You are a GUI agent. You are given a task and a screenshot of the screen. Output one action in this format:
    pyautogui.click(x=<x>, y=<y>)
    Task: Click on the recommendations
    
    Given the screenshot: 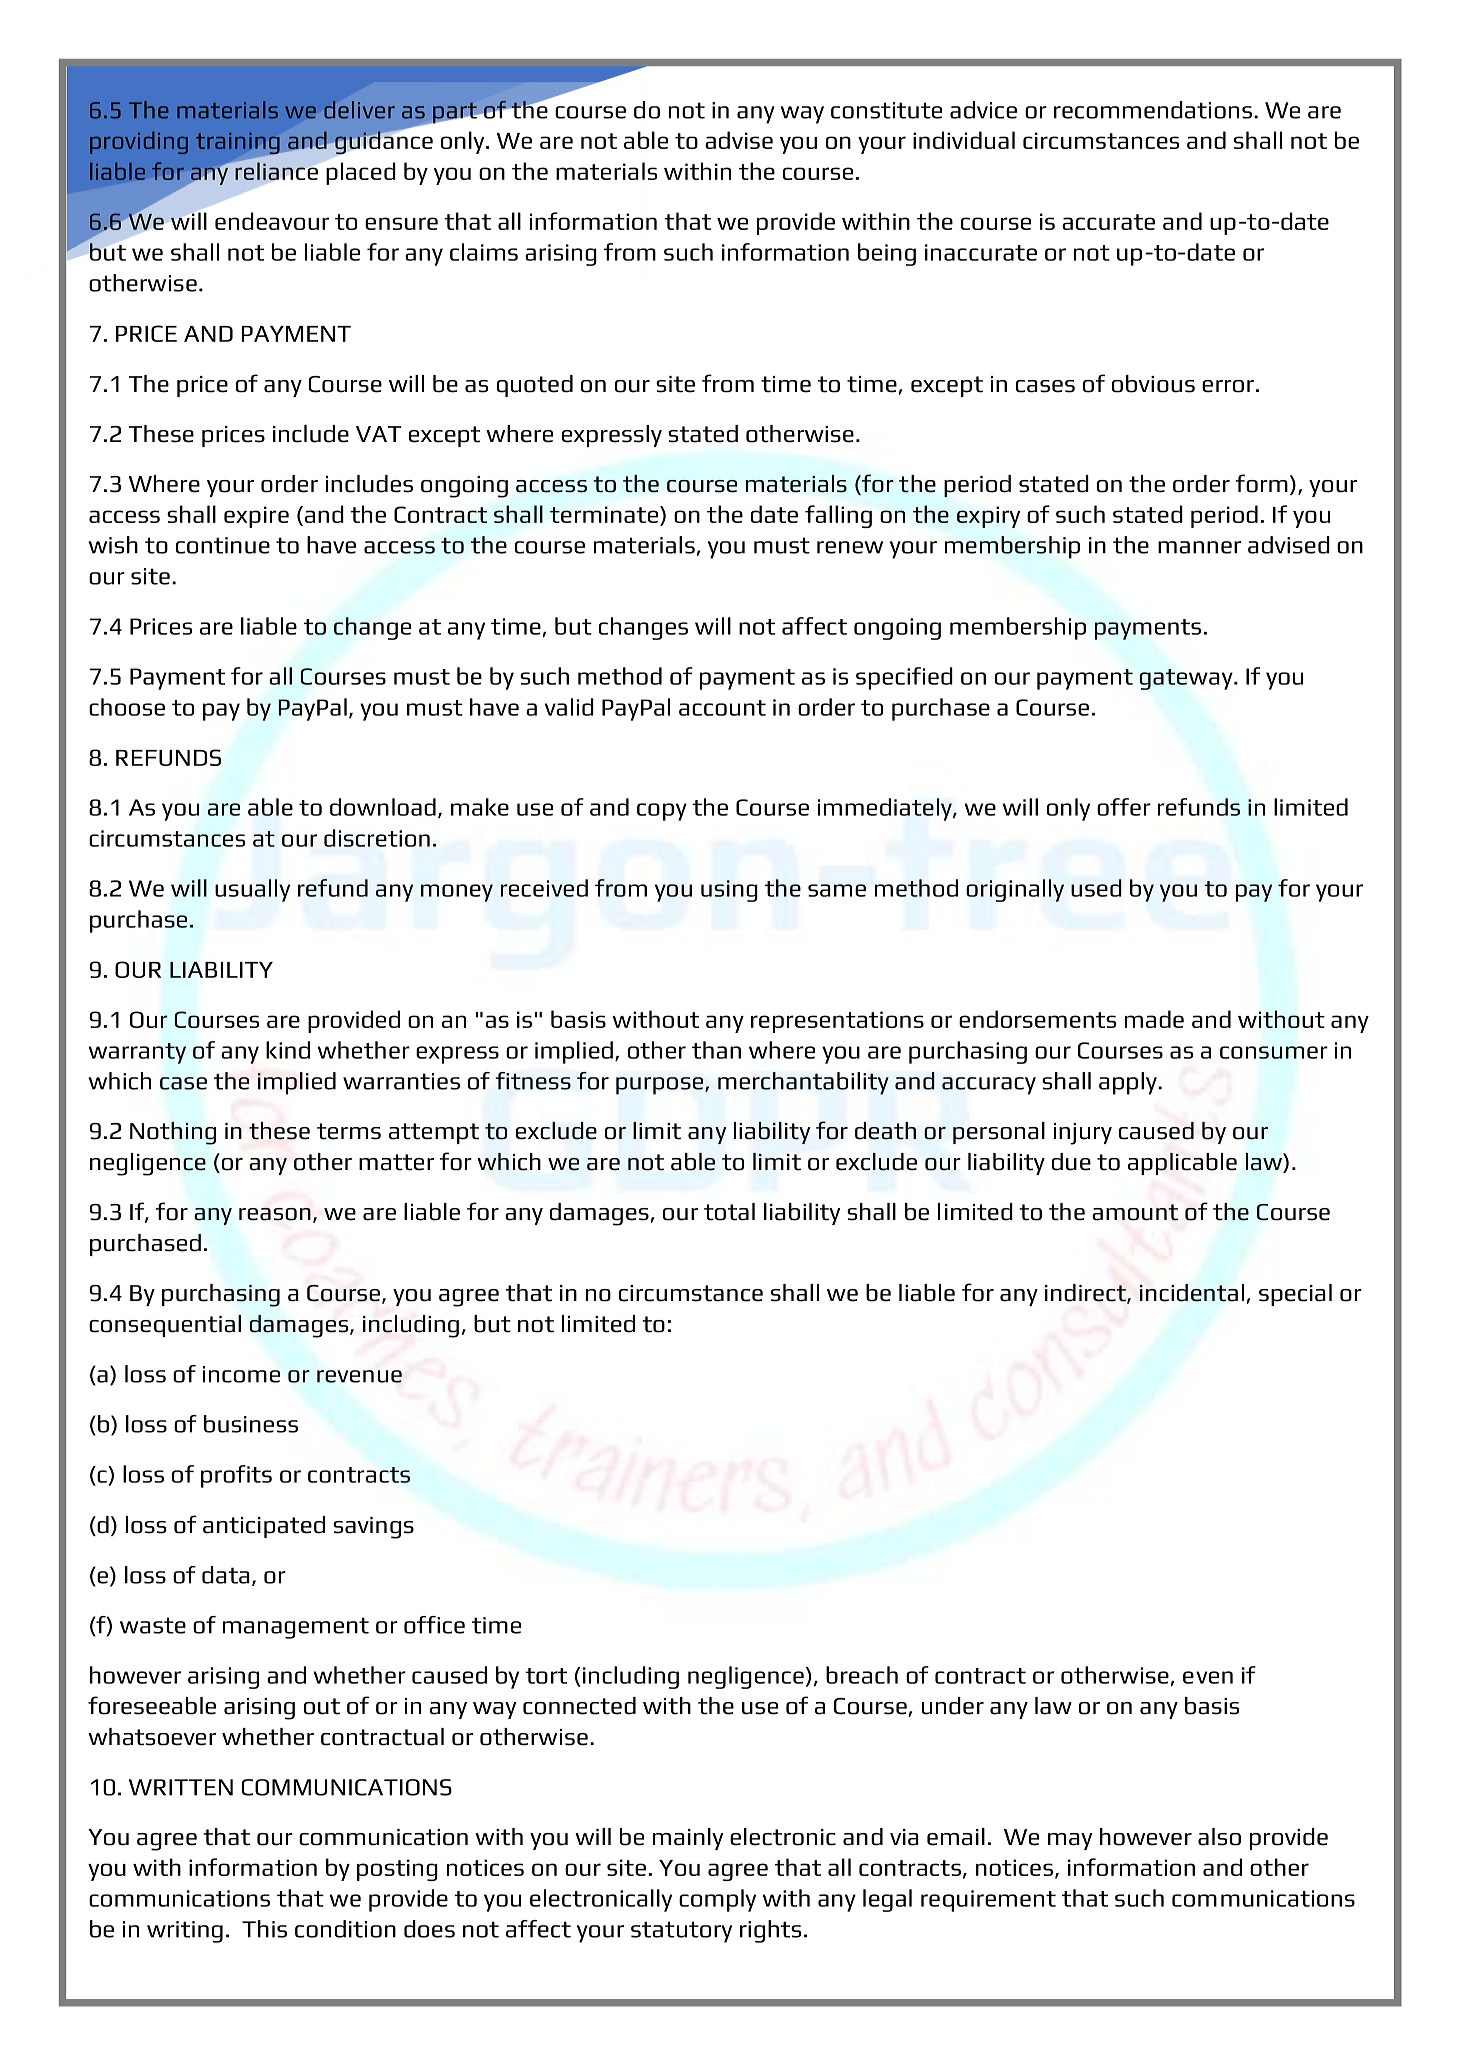 What is the action you would take?
    pyautogui.click(x=1153, y=110)
